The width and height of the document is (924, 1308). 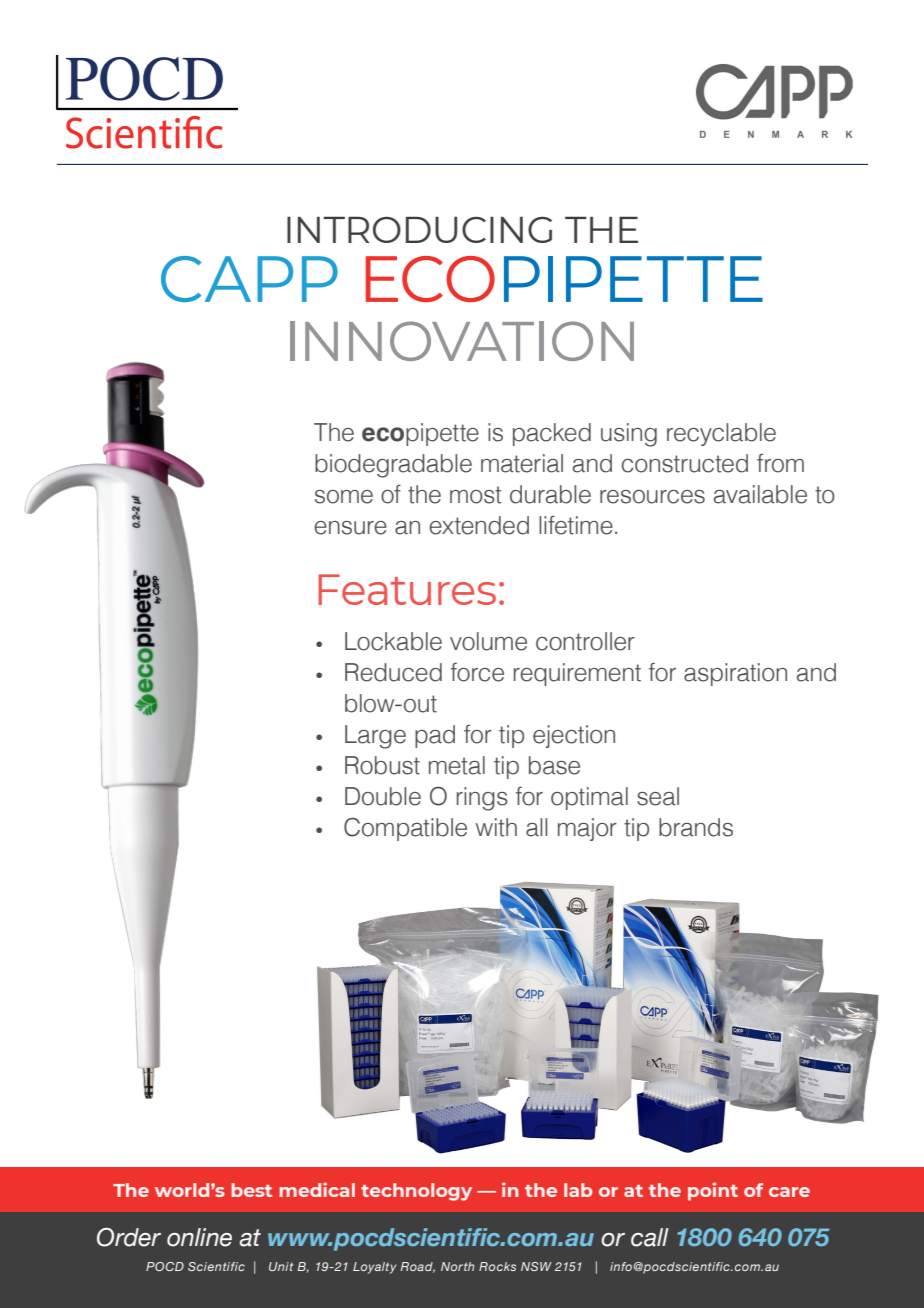 What do you see at coordinates (476, 495) in the document?
I see `most` at bounding box center [476, 495].
